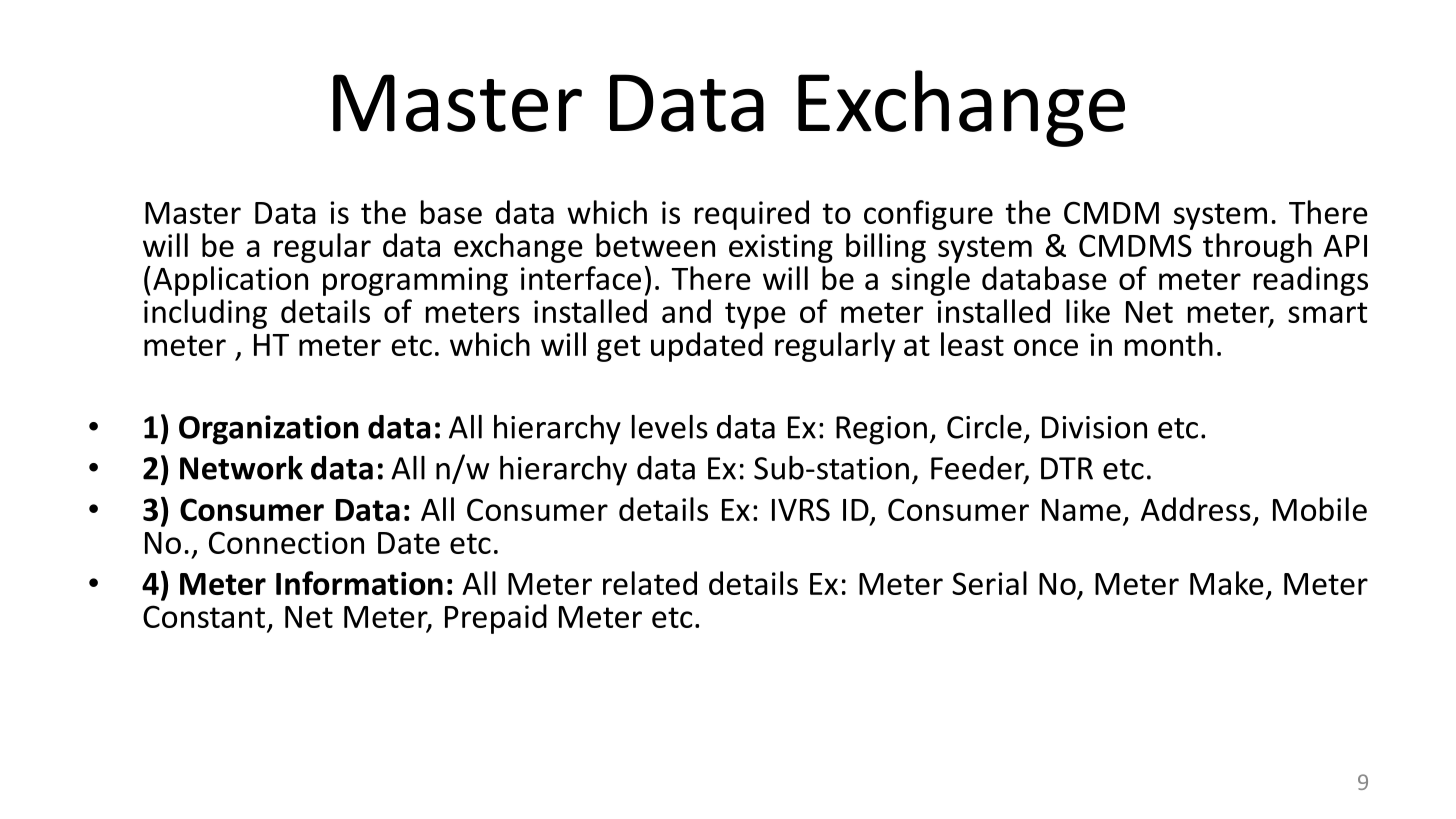 Image resolution: width=1456 pixels, height=819 pixels. Describe the element at coordinates (752, 215) in the image. I see `required` at that location.
